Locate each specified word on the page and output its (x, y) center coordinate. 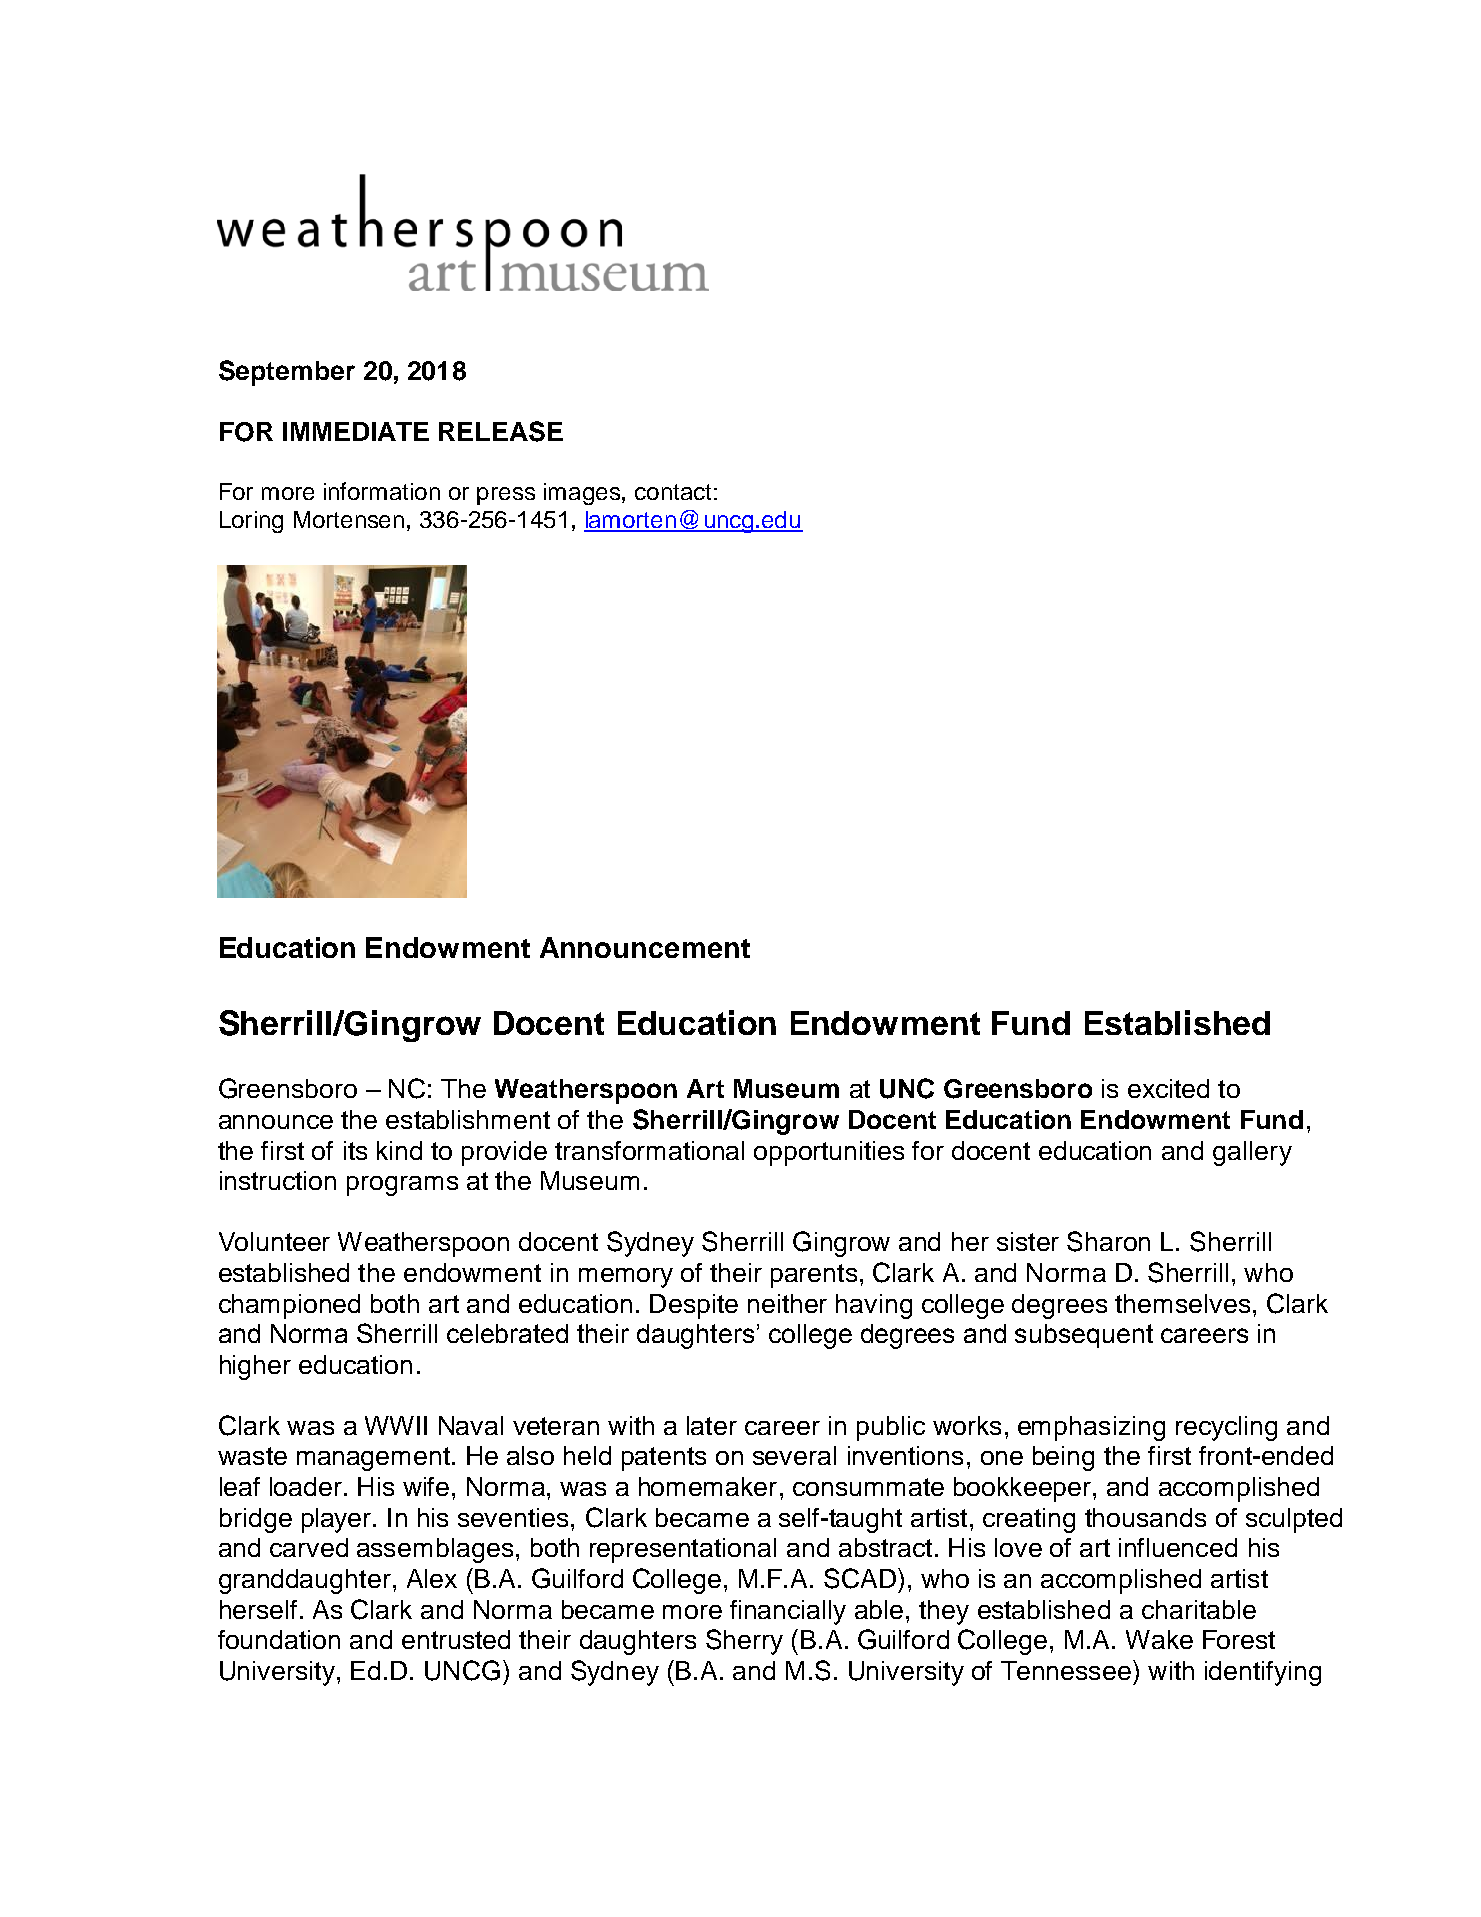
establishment (468, 1119)
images (583, 494)
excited (1168, 1088)
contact (673, 492)
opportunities (829, 1153)
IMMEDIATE (356, 431)
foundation (279, 1639)
